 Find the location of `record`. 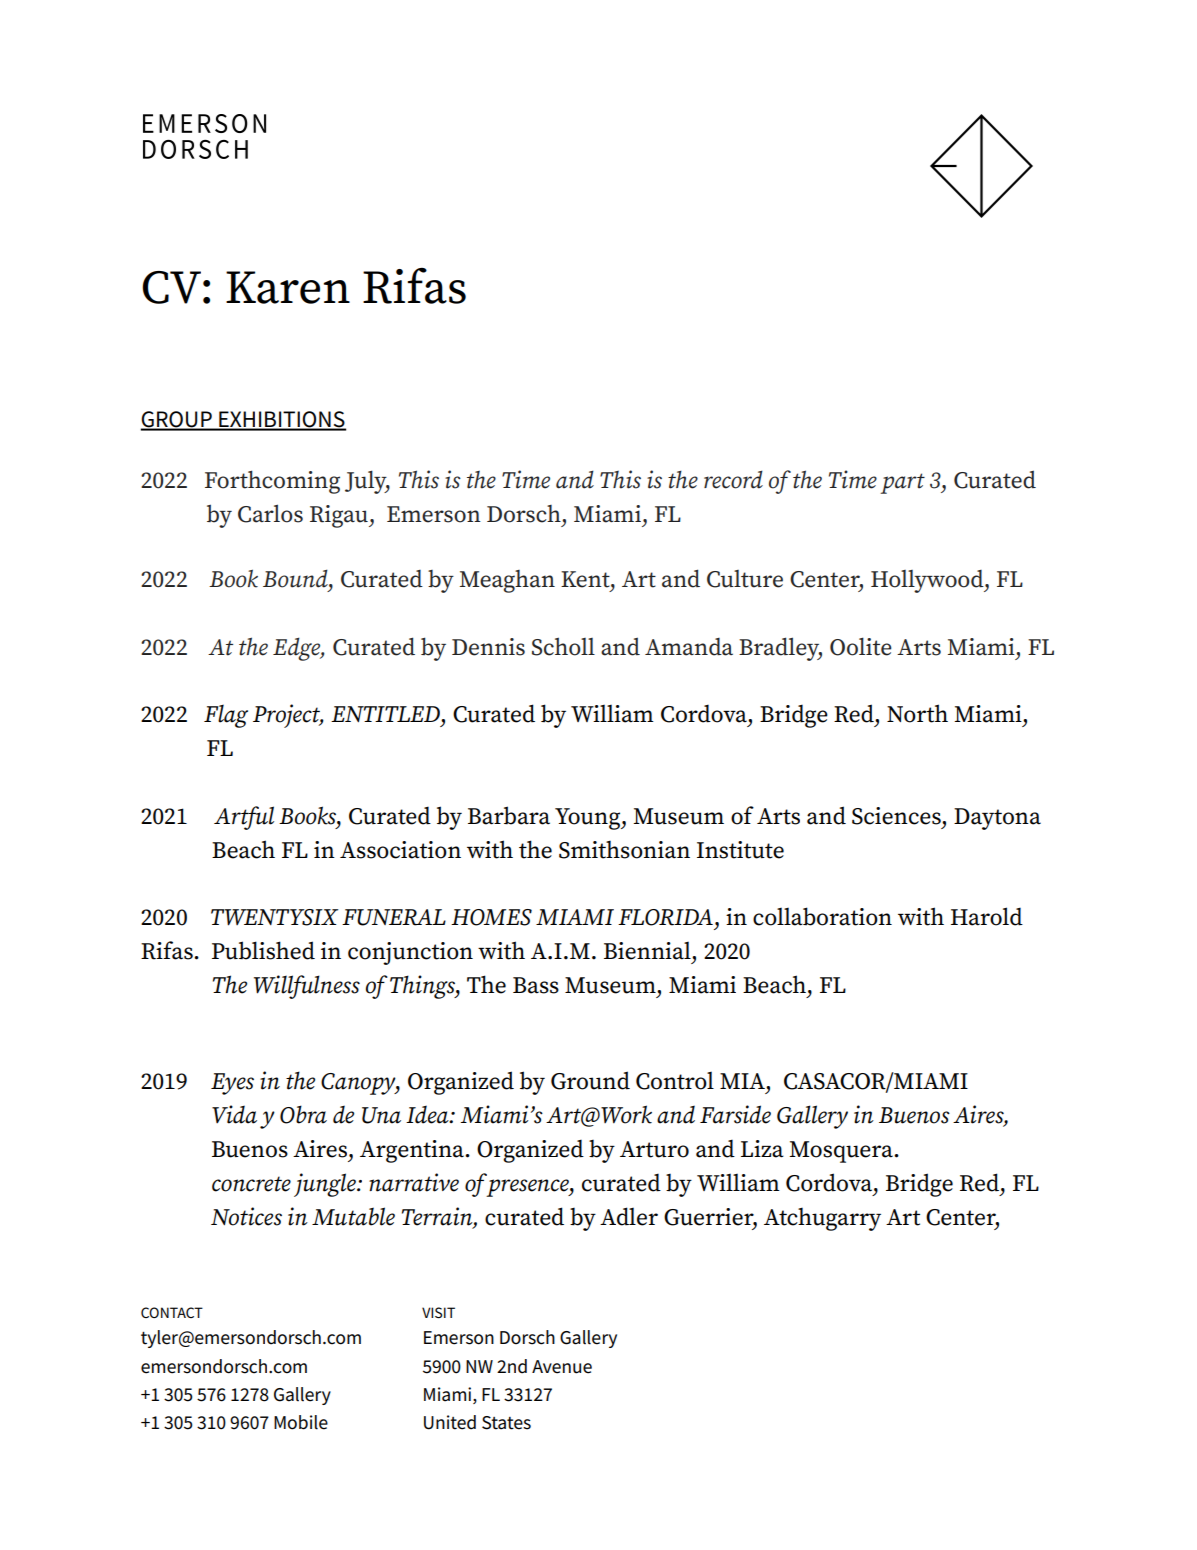

record is located at coordinates (733, 479).
